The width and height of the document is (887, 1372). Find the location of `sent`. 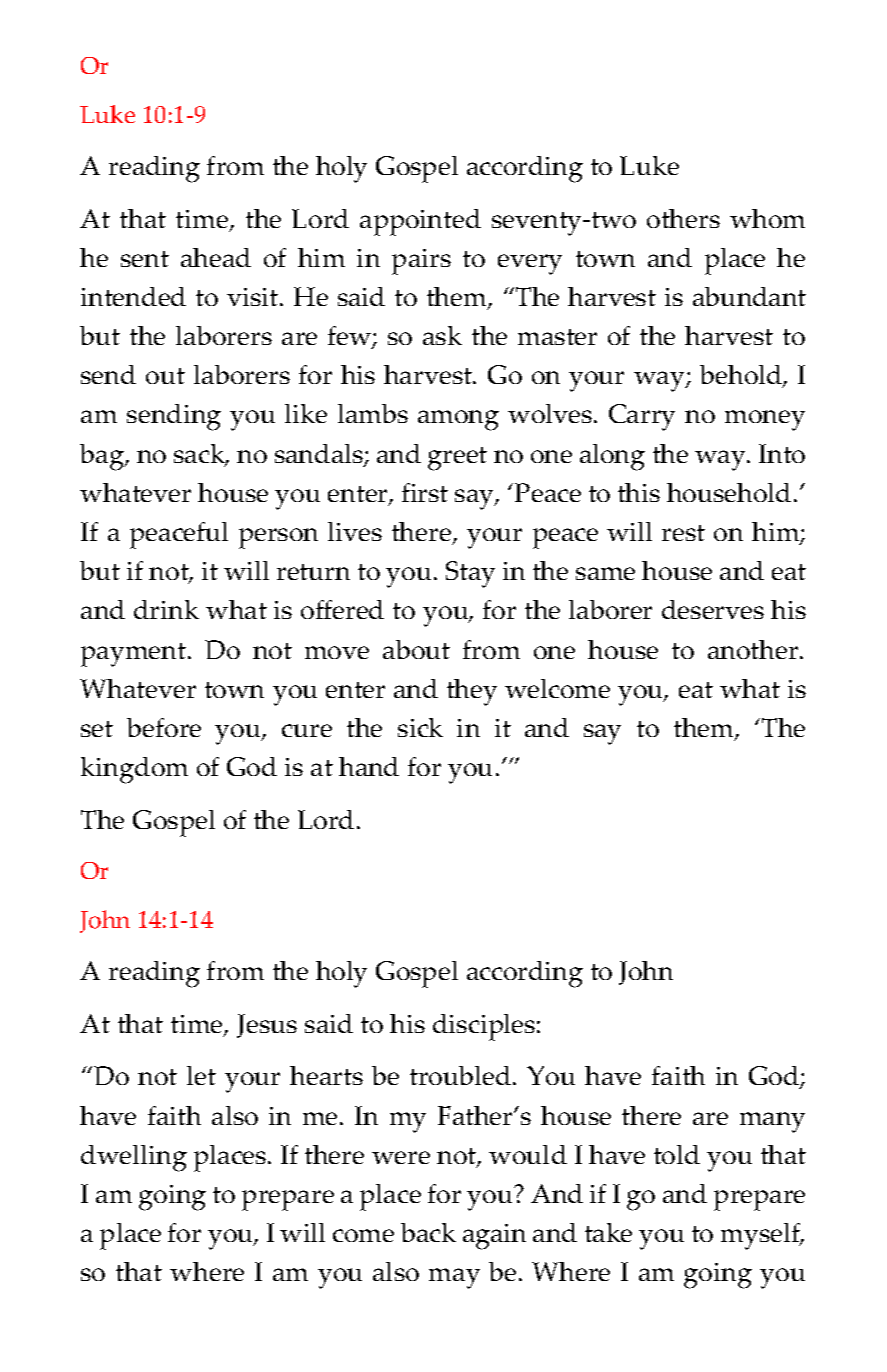

sent is located at coordinates (145, 259).
